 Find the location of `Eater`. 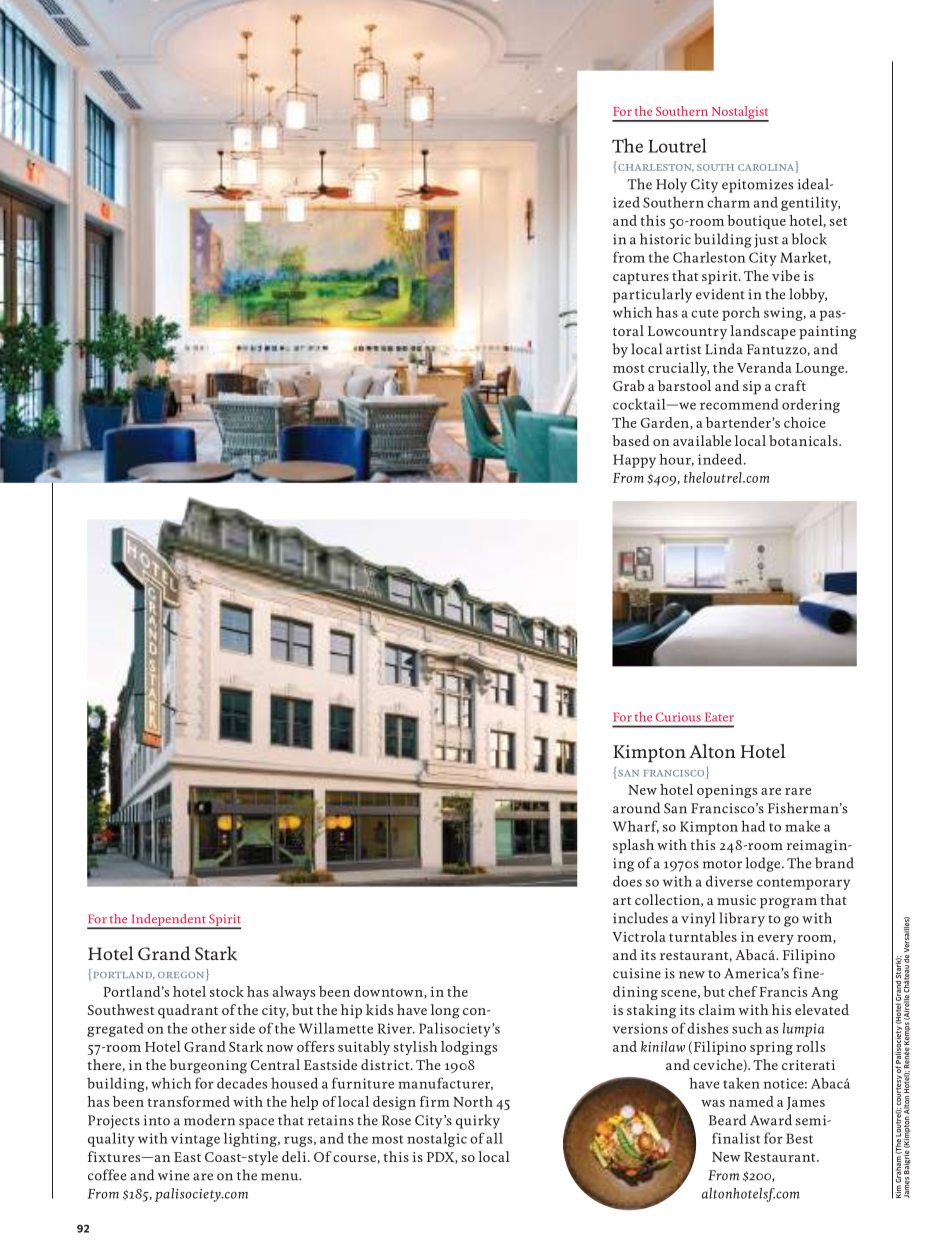

Eater is located at coordinates (719, 717).
